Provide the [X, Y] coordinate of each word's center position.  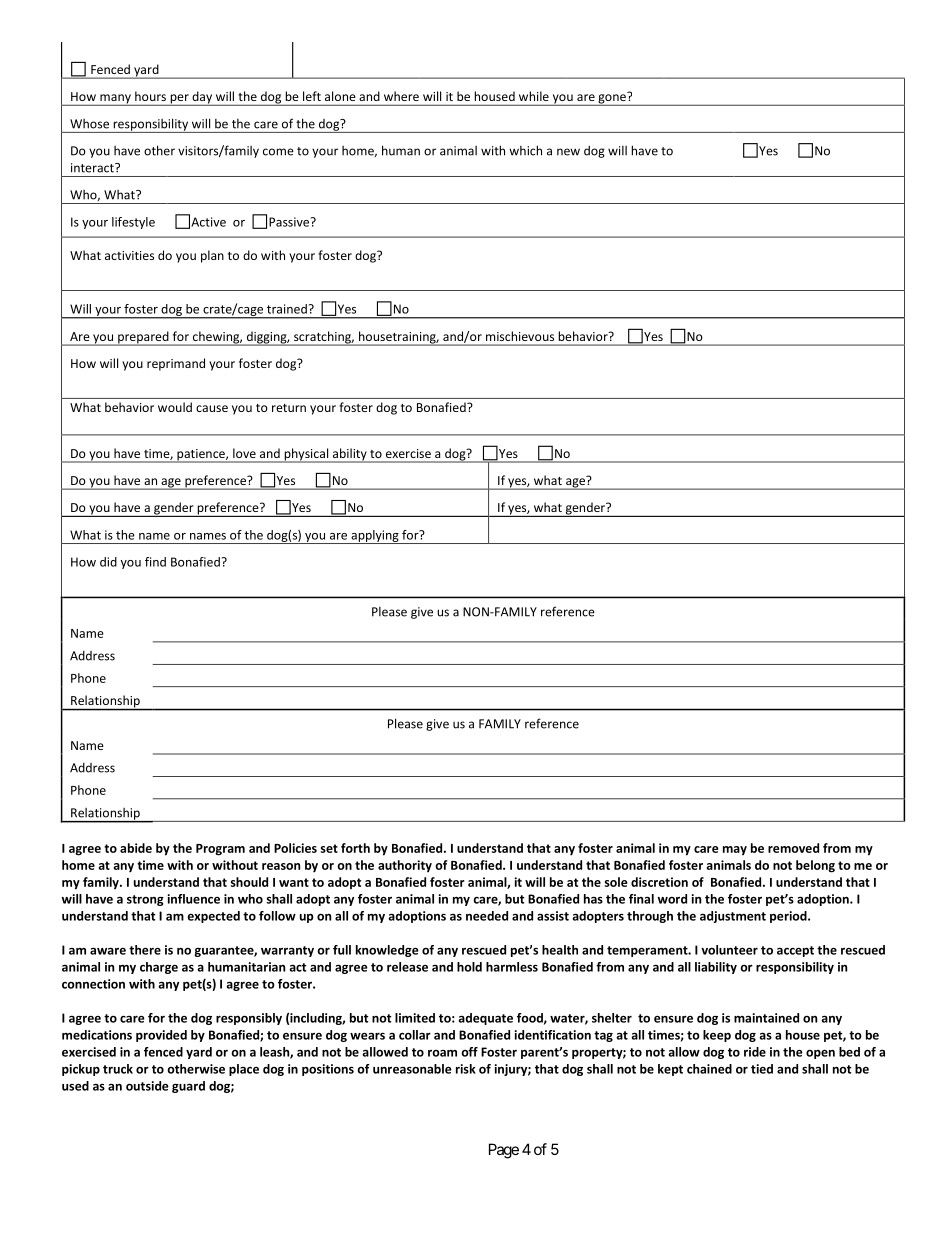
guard [188, 1087]
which [525, 150]
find [155, 562]
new [568, 152]
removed [793, 848]
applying [375, 537]
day [202, 98]
